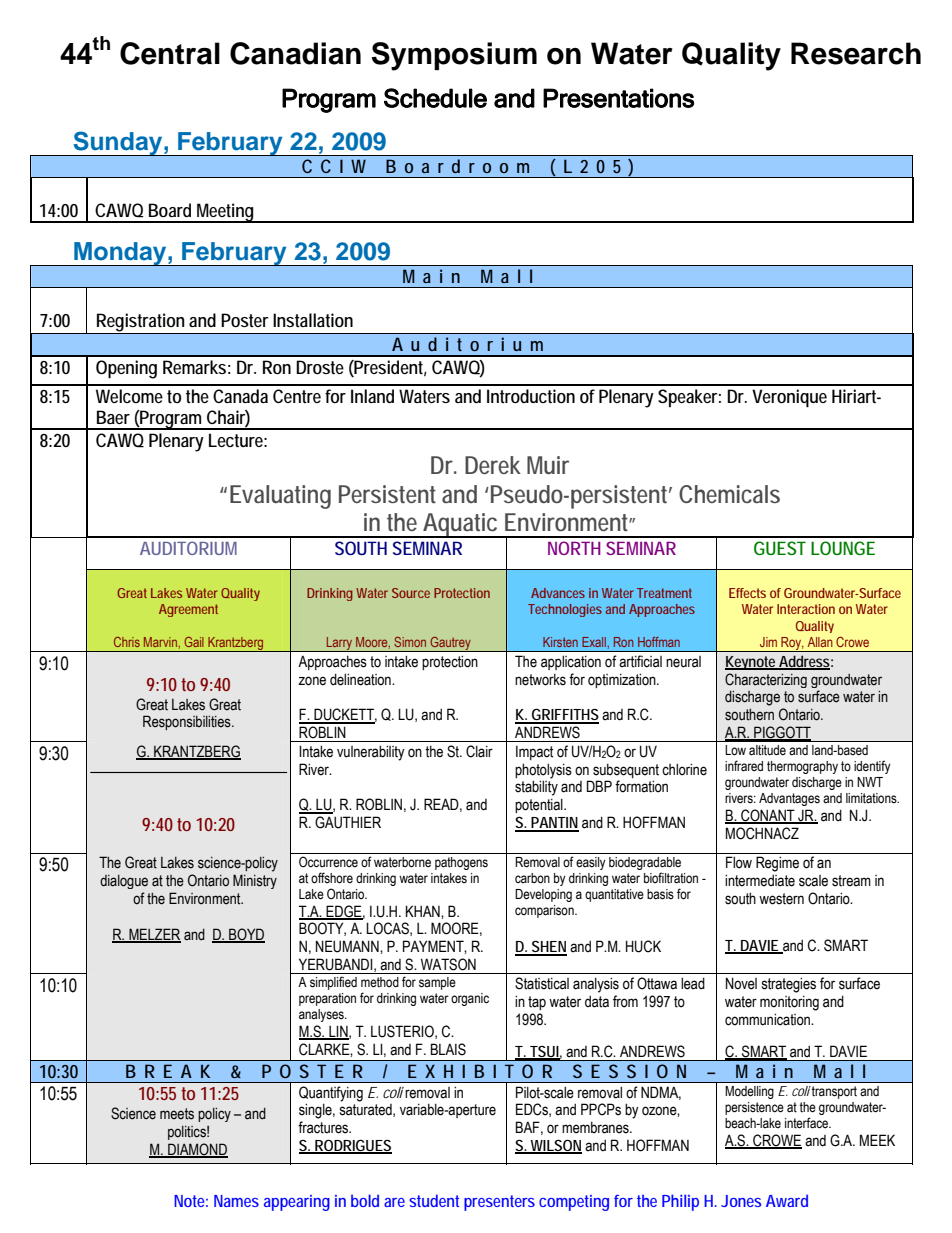 This screenshot has height=1233, width=952. What do you see at coordinates (255, 881) in the screenshot?
I see `Ministry` at bounding box center [255, 881].
